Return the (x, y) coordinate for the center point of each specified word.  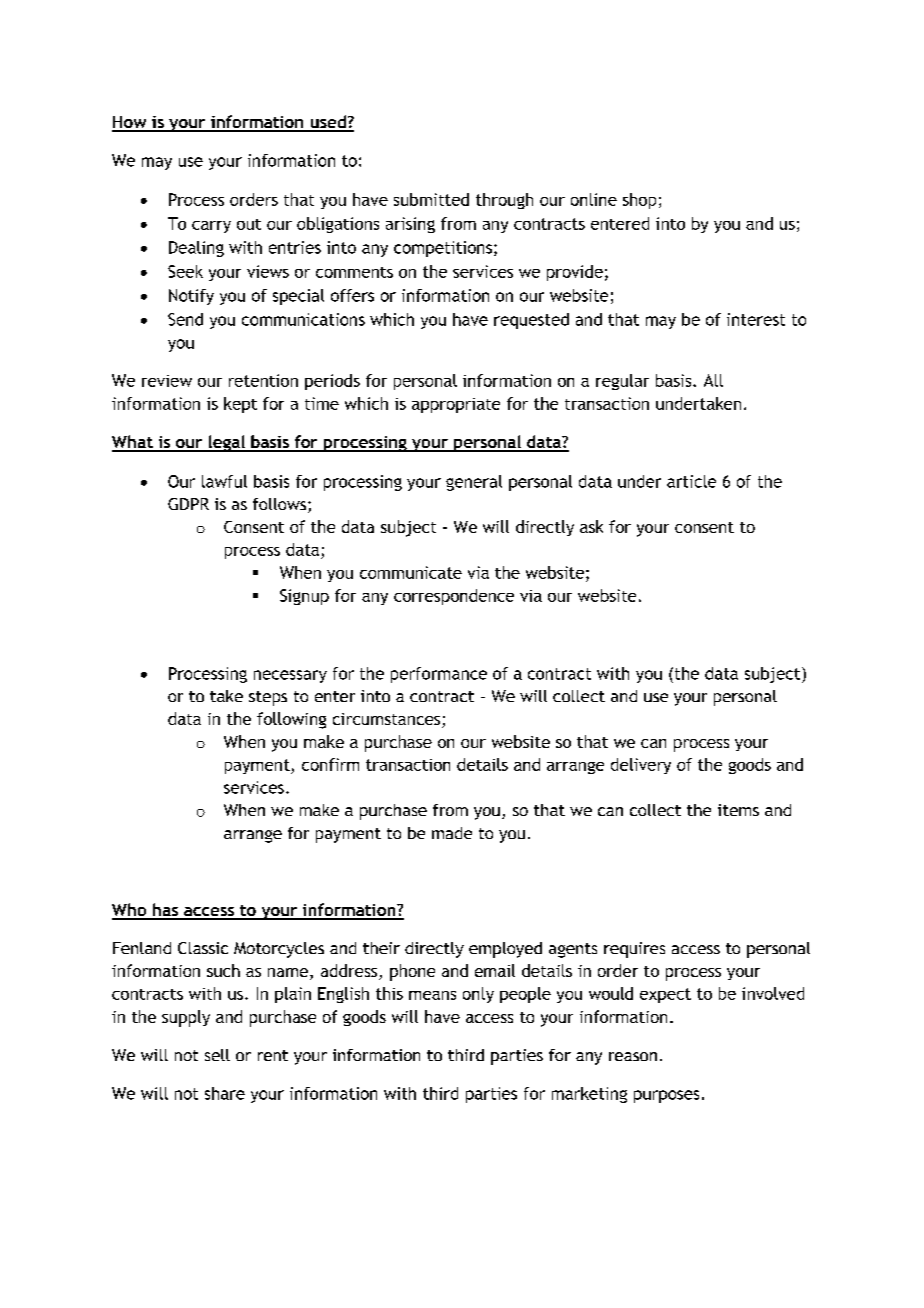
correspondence (454, 597)
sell (217, 1055)
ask (591, 526)
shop (639, 201)
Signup (304, 597)
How (130, 123)
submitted (431, 199)
